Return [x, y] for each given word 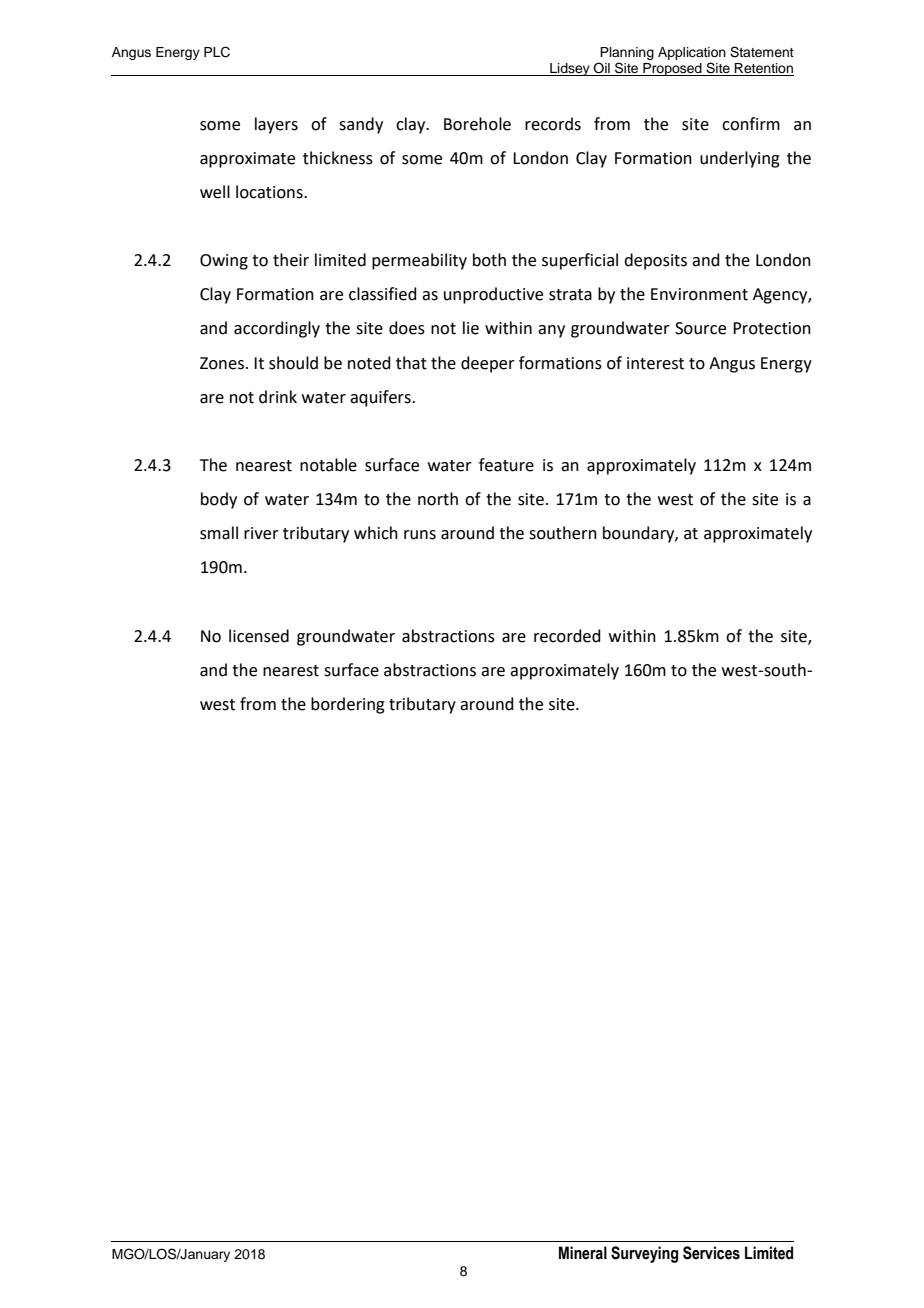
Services [711, 1253]
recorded [567, 636]
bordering [348, 705]
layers [276, 125]
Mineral [583, 1253]
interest [655, 363]
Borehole [477, 124]
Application [692, 53]
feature [506, 465]
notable [328, 465]
